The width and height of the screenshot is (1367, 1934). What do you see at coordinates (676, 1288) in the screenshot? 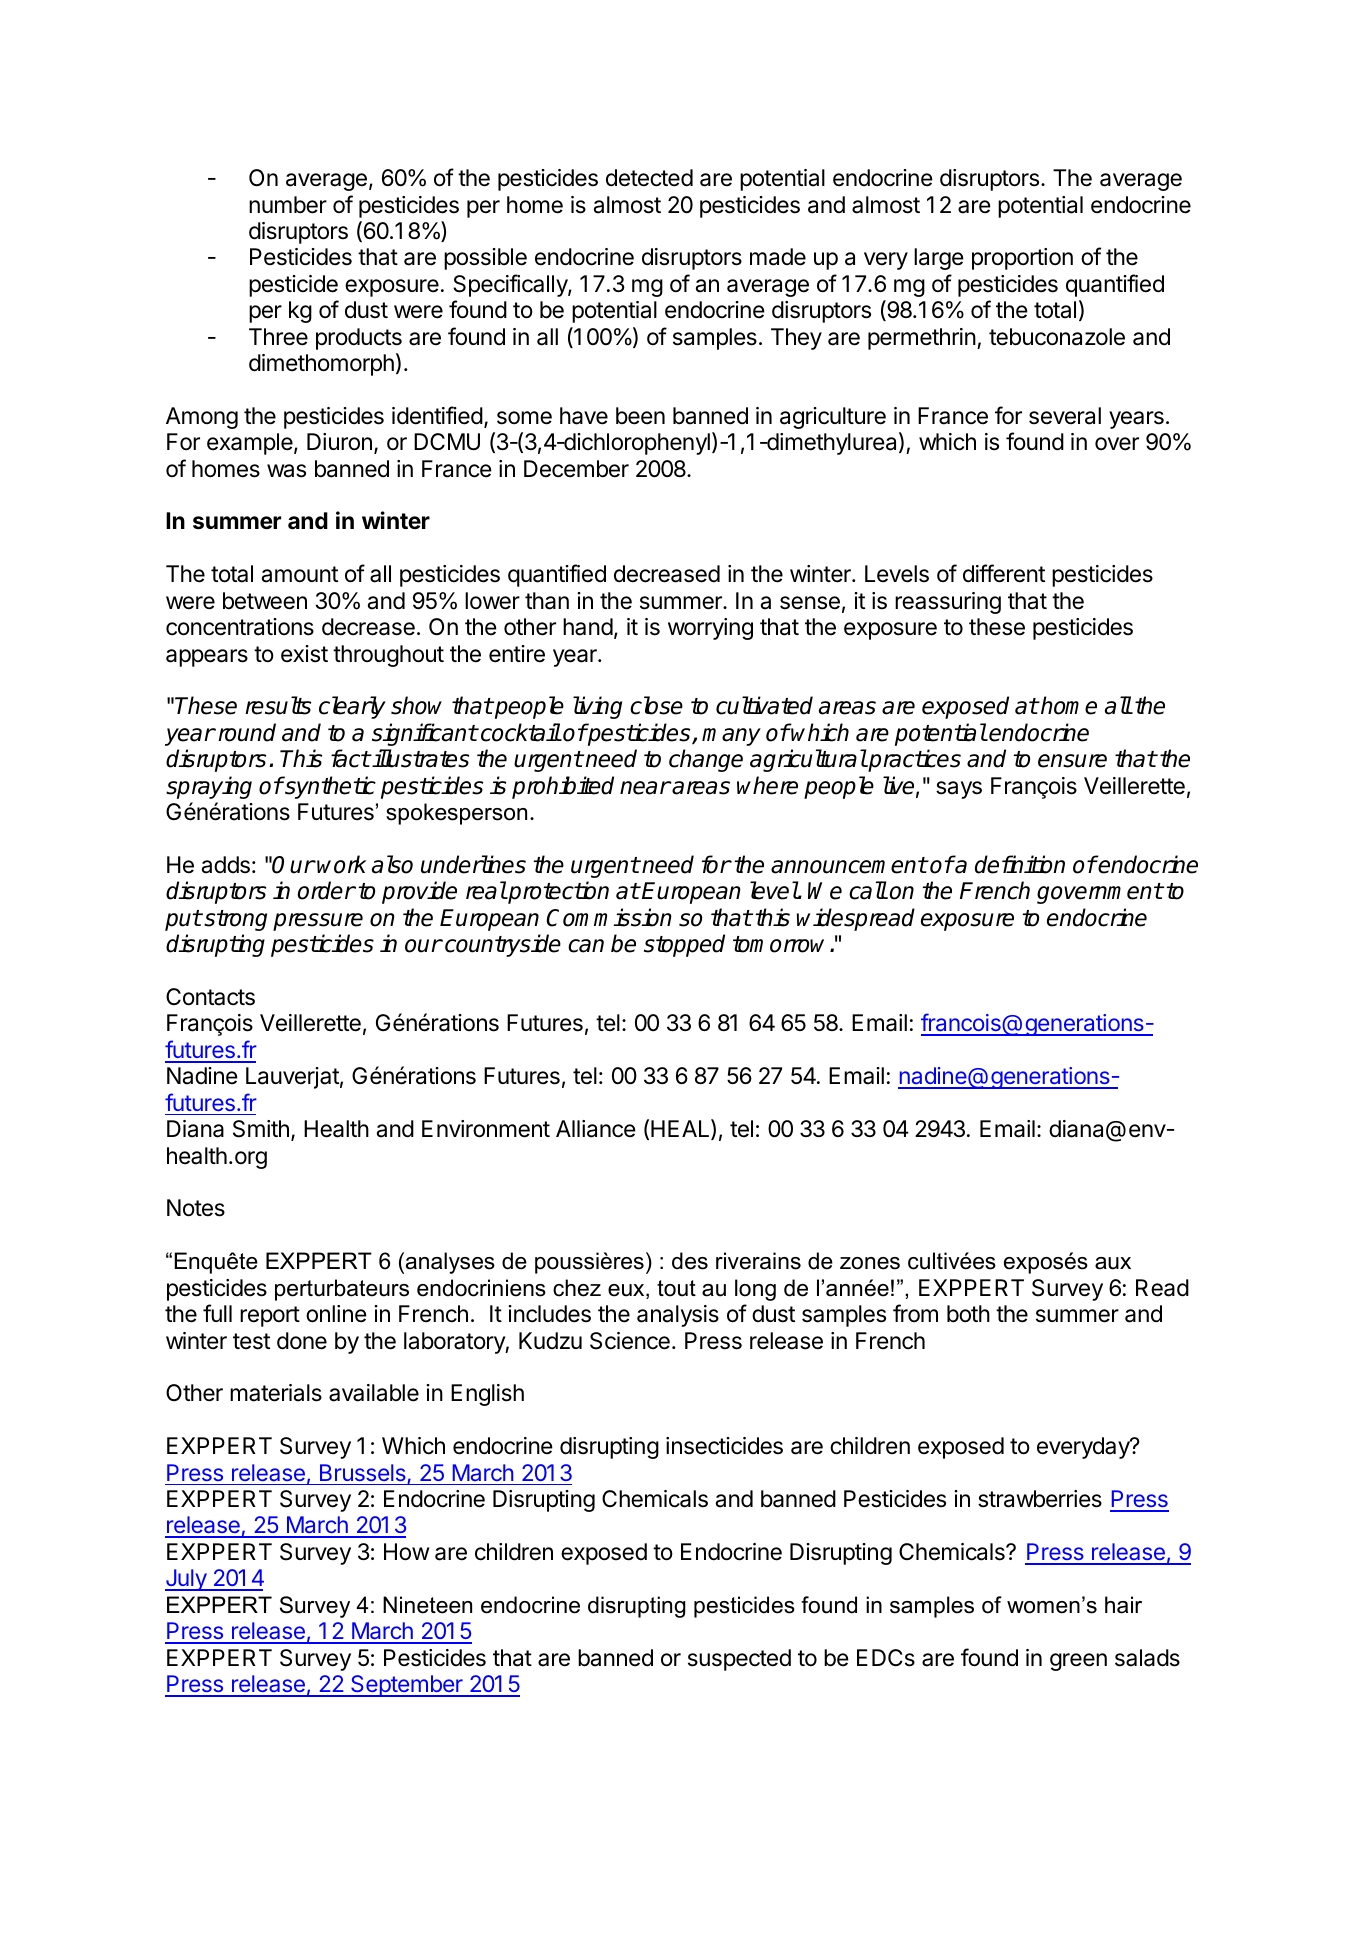
I see `tout` at bounding box center [676, 1288].
